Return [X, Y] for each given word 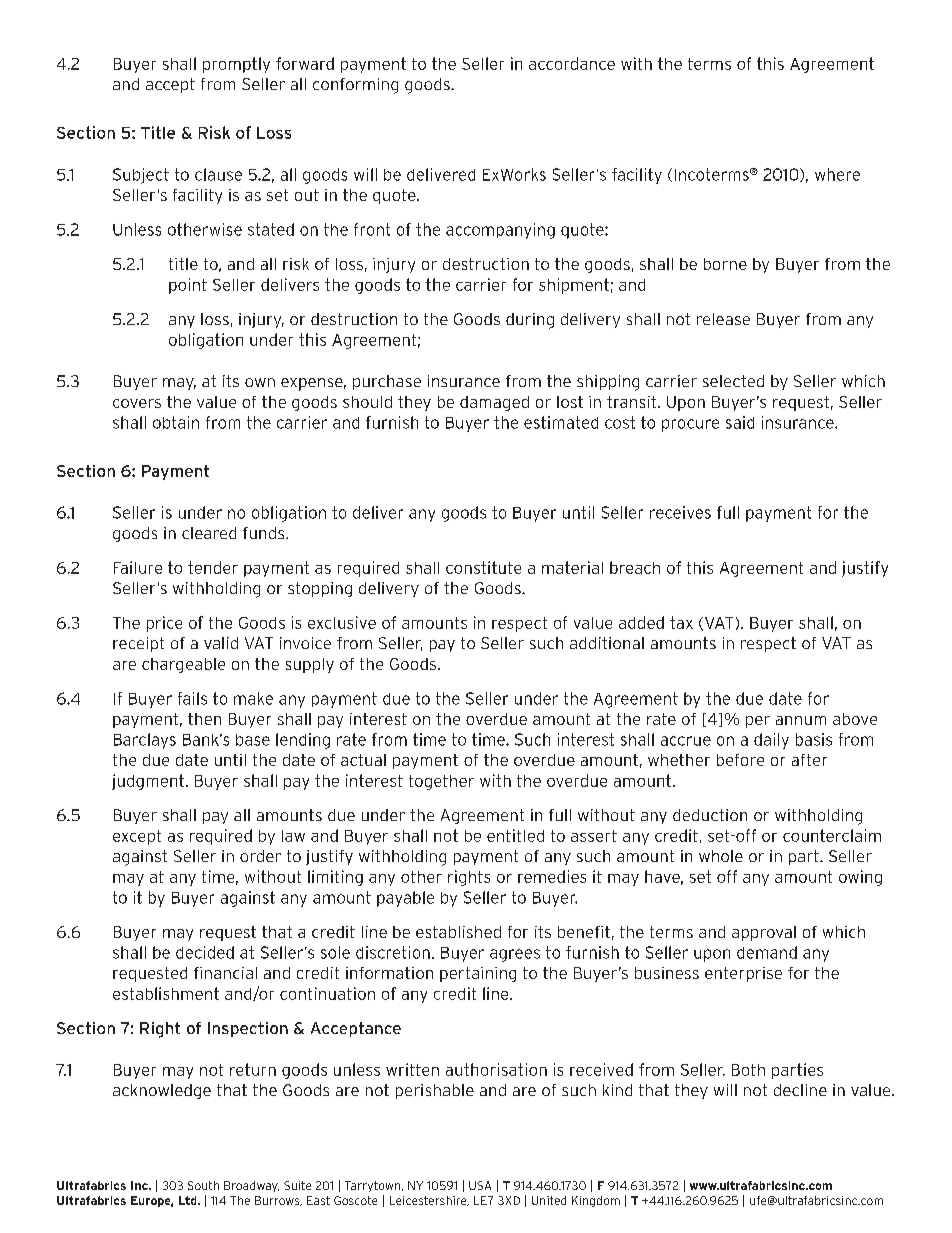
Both [748, 1070]
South [203, 1185]
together [441, 782]
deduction [710, 815]
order [260, 856]
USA [480, 1185]
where [837, 174]
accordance [572, 63]
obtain [176, 422]
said [740, 422]
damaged [494, 403]
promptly [236, 65]
